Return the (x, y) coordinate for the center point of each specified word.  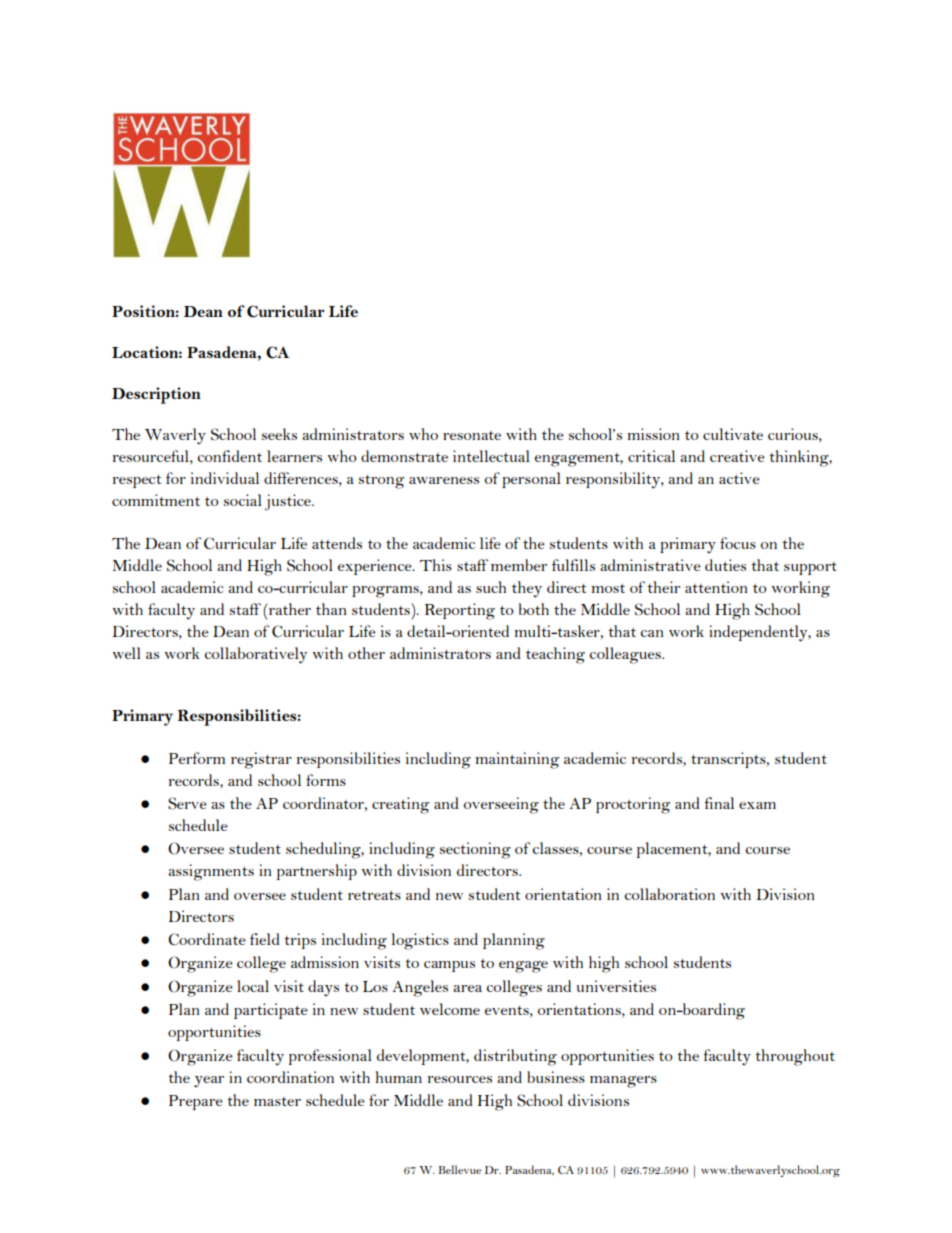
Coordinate (207, 939)
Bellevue (460, 1169)
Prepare (196, 1102)
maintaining (517, 760)
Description (156, 395)
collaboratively (255, 655)
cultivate (733, 434)
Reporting (460, 611)
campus (449, 966)
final (719, 803)
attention (716, 587)
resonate (472, 435)
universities (616, 986)
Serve (187, 803)
